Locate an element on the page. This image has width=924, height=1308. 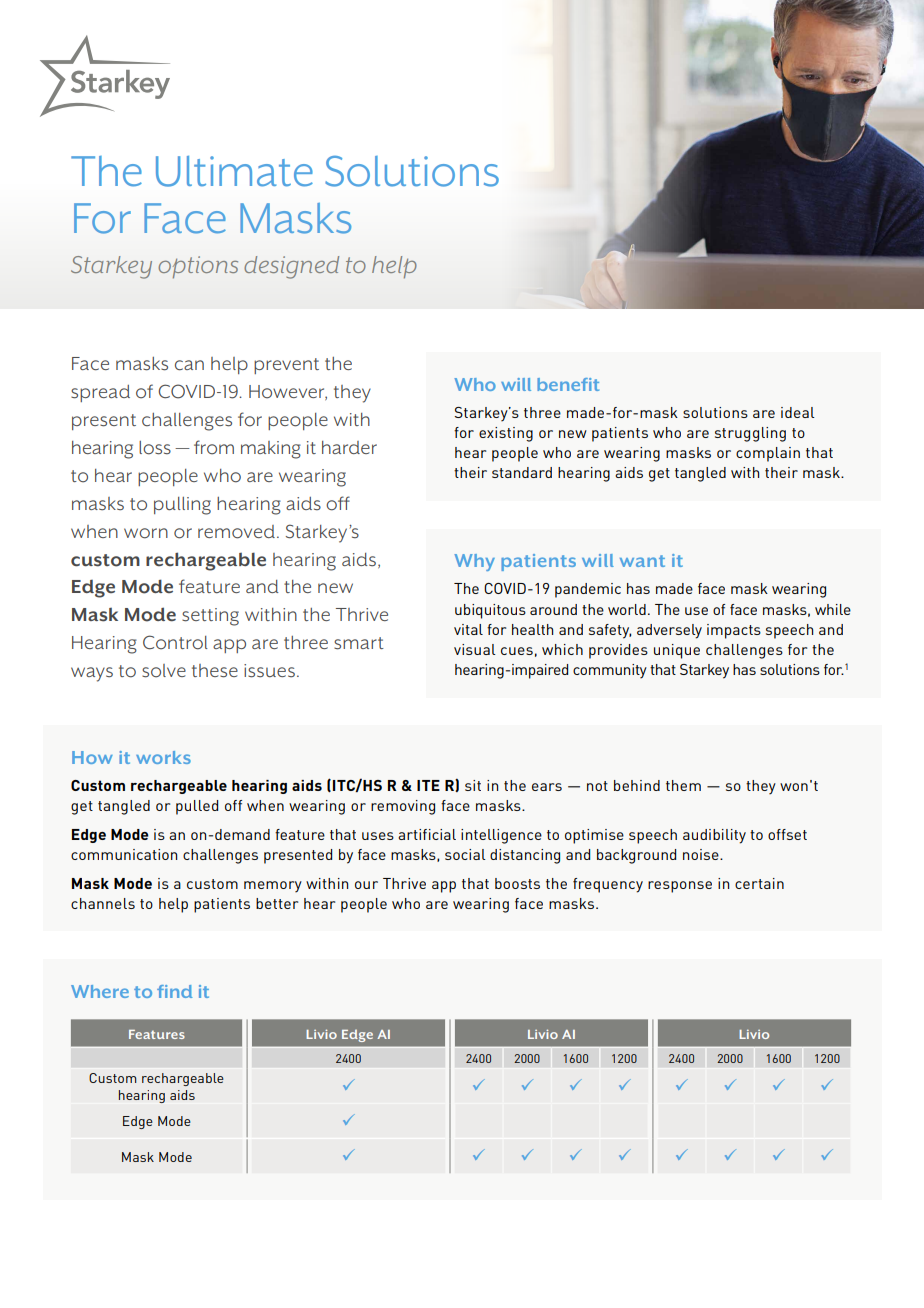
visual is located at coordinates (475, 649).
